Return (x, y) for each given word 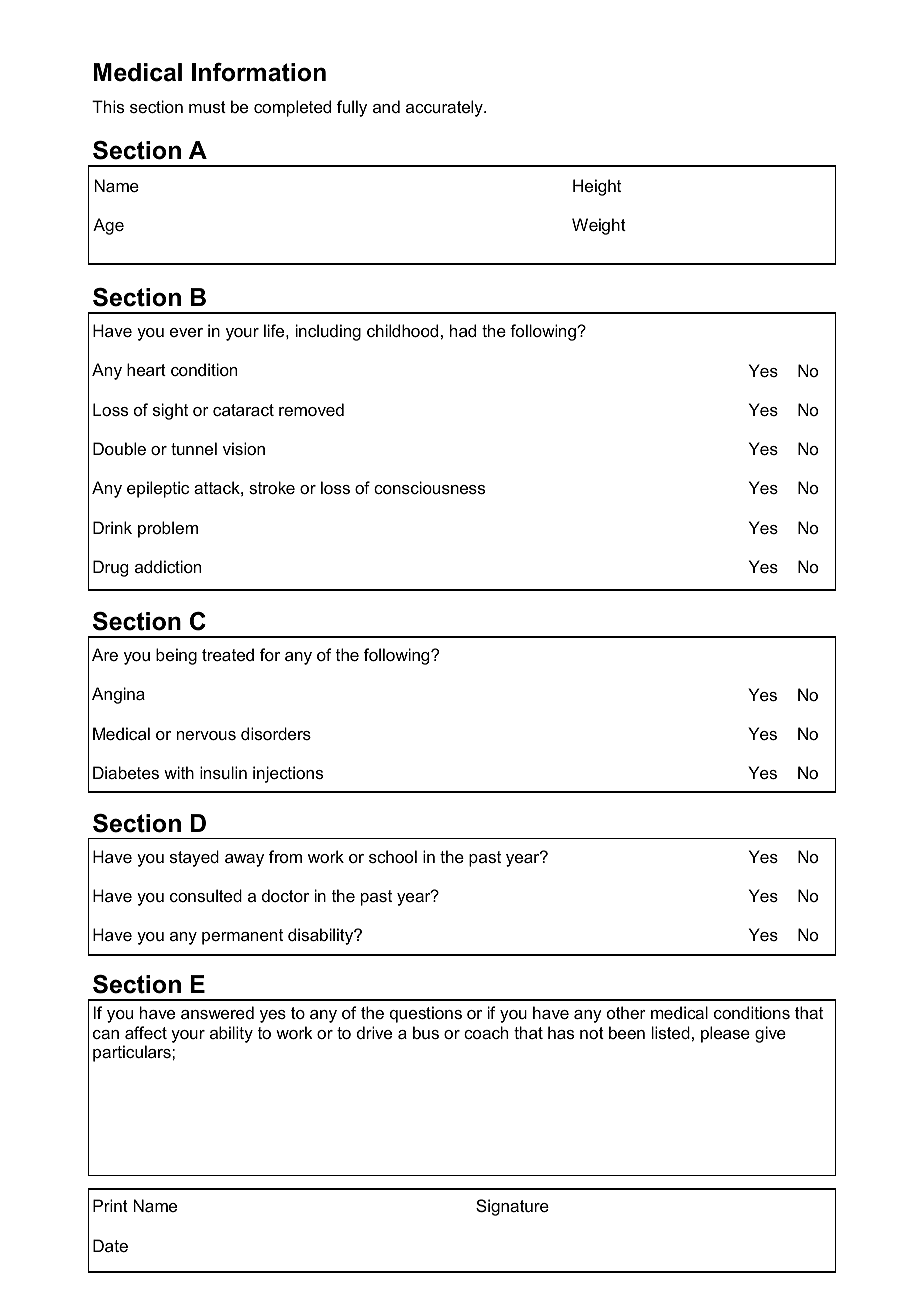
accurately (445, 108)
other (626, 1012)
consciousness (429, 487)
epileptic (158, 489)
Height (597, 187)
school (393, 856)
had (463, 330)
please (725, 1034)
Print (110, 1205)
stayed (194, 858)
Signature (512, 1207)
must (207, 107)
